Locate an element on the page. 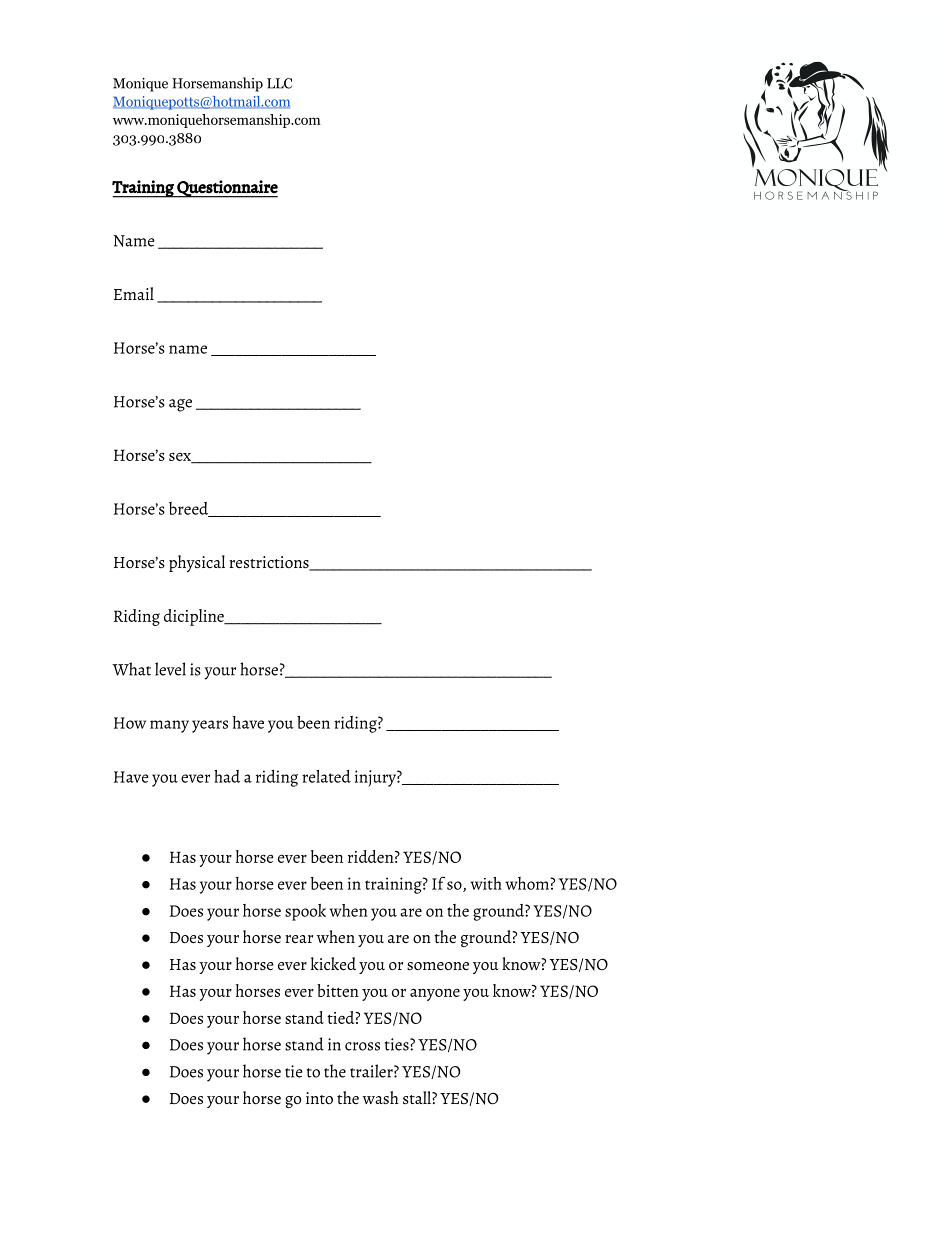  Questionnaire is located at coordinates (226, 189).
